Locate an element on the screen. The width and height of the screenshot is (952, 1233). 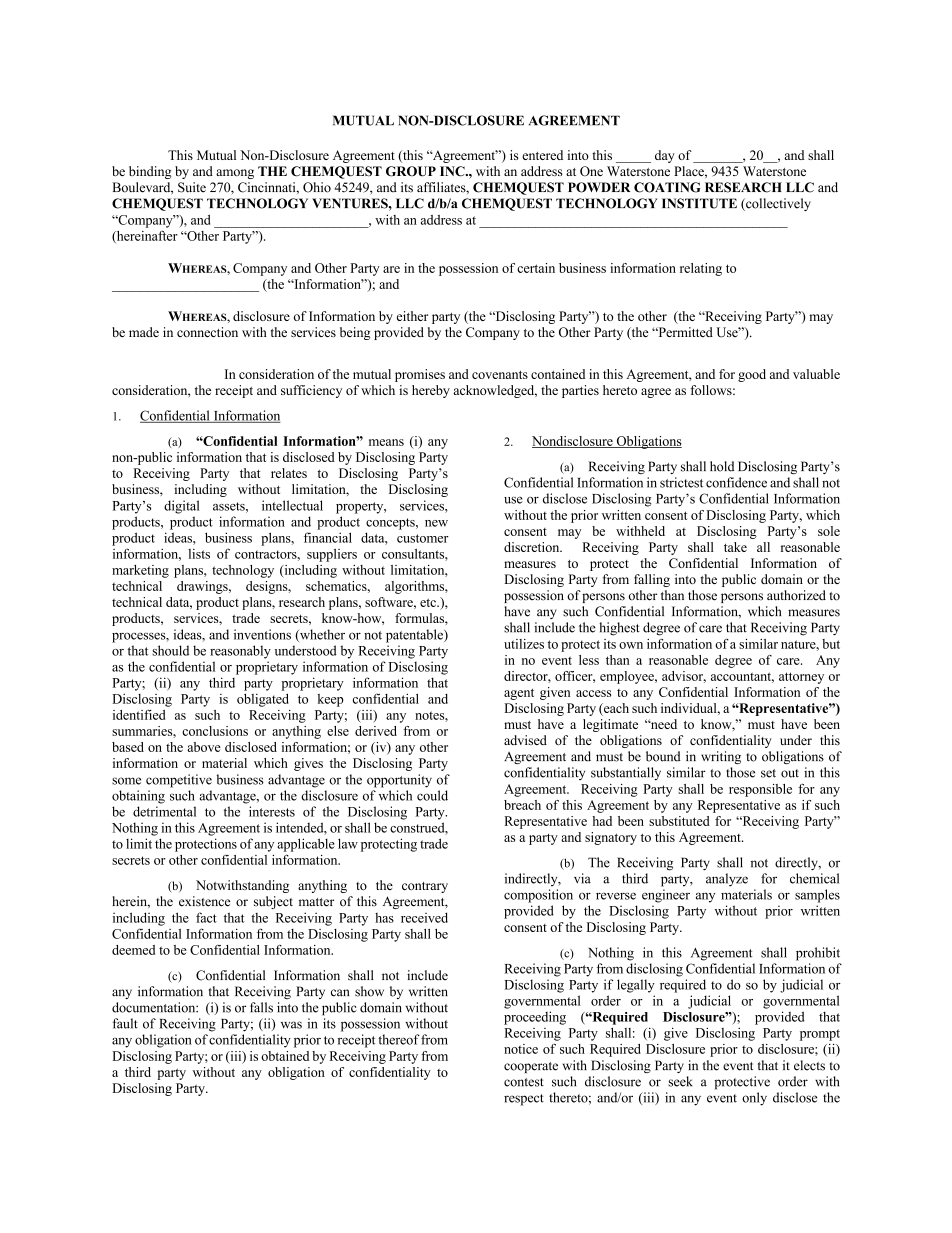
obtained is located at coordinates (285, 1056).
